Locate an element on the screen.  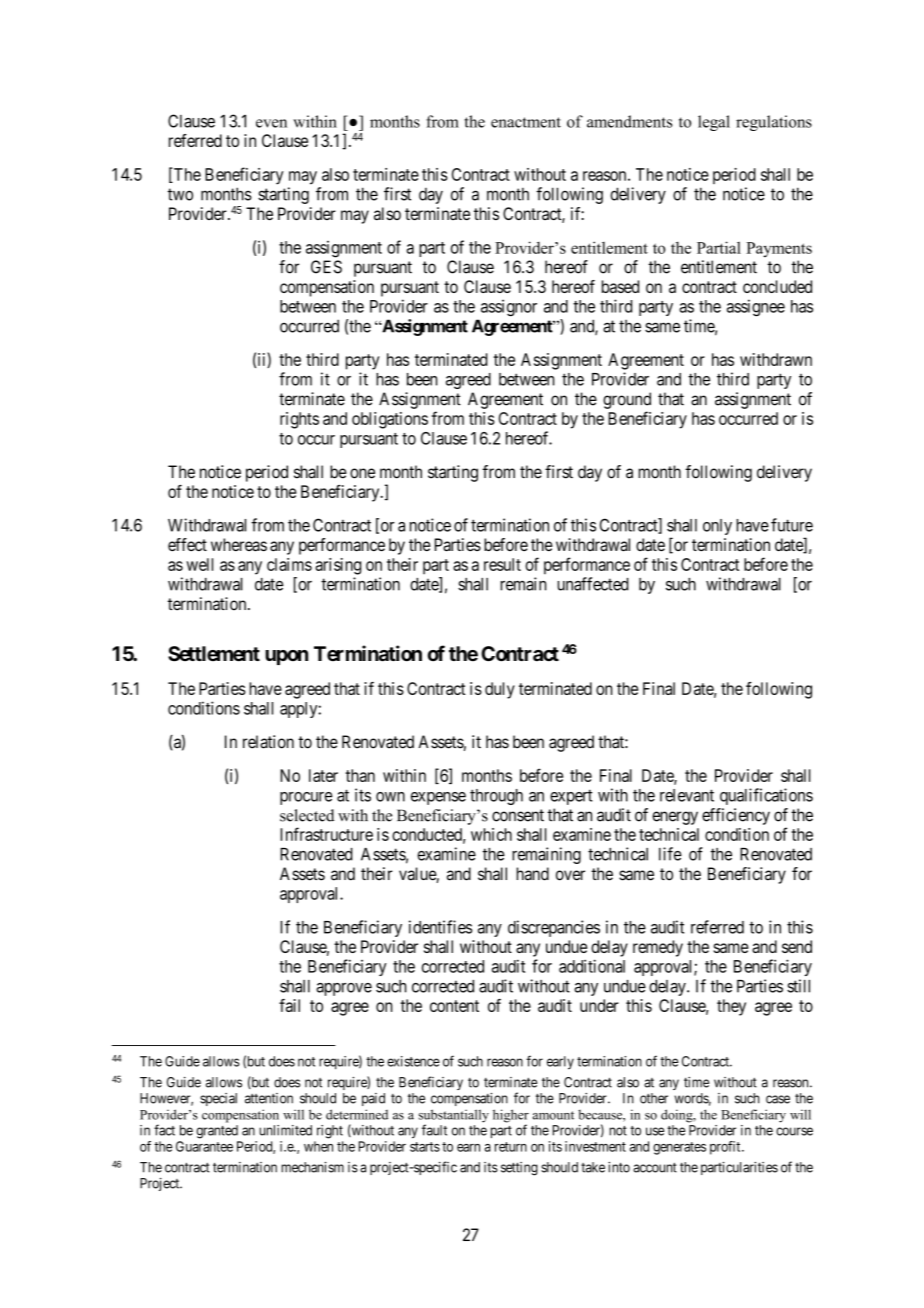
granted is located at coordinates (217, 1132).
